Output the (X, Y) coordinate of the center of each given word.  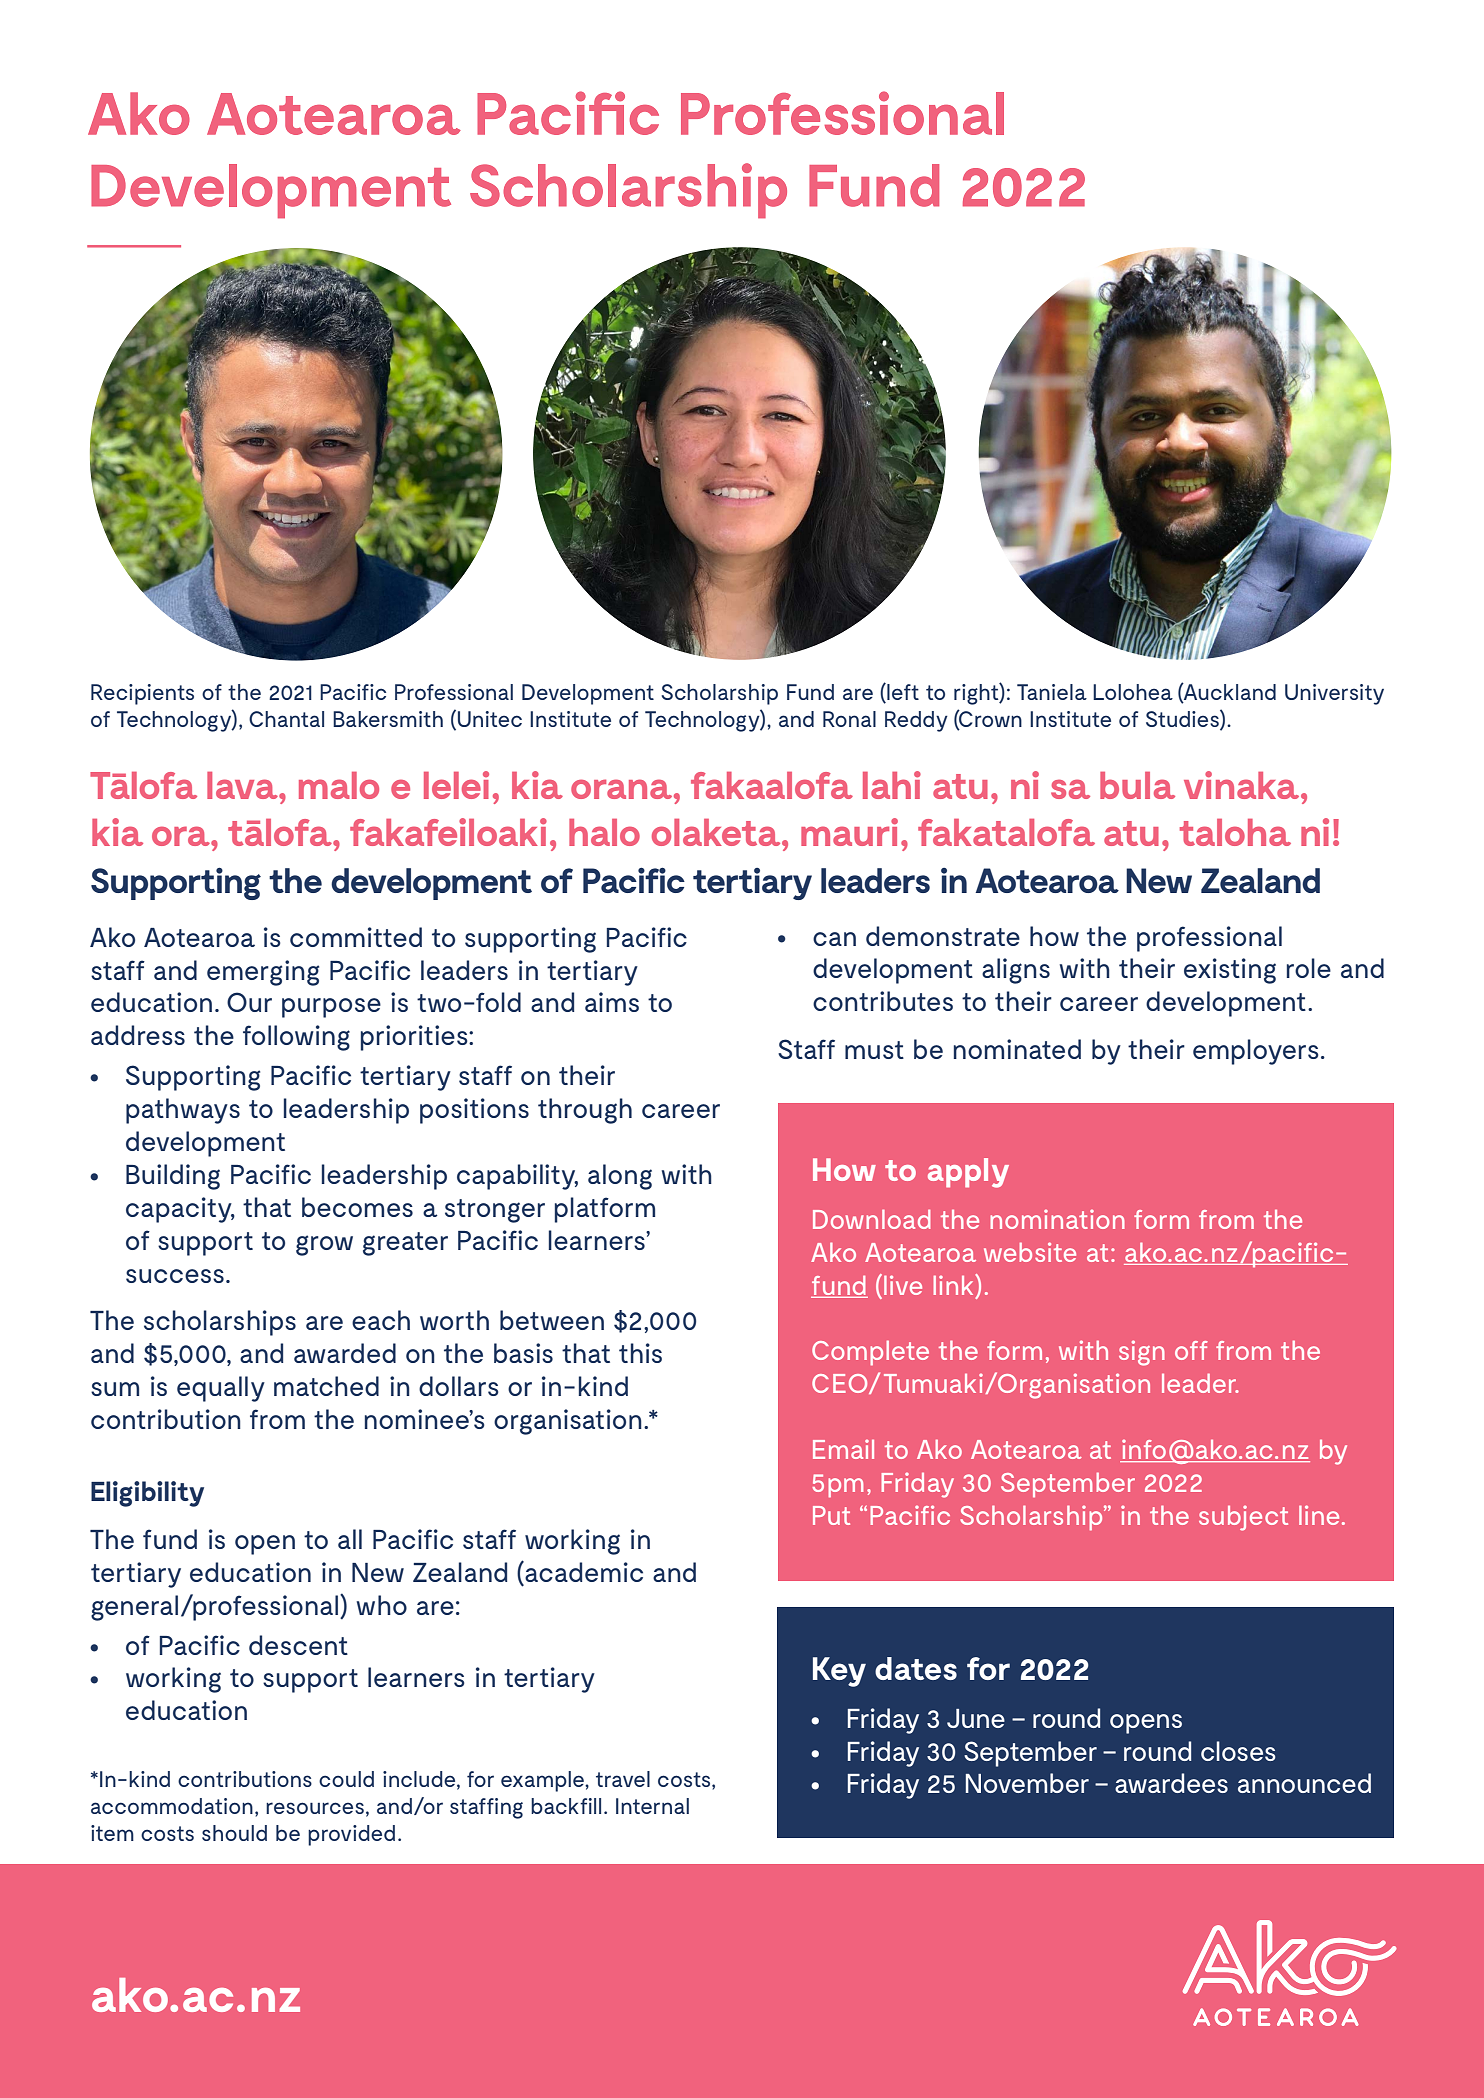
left (902, 691)
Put (831, 1515)
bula (1137, 785)
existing (1230, 971)
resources (315, 1808)
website (1030, 1252)
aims (612, 1002)
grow (324, 1245)
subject (1243, 1518)
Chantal (286, 719)
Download (872, 1219)
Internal (652, 1806)
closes (1238, 1751)
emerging (263, 973)
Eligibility (147, 1494)
